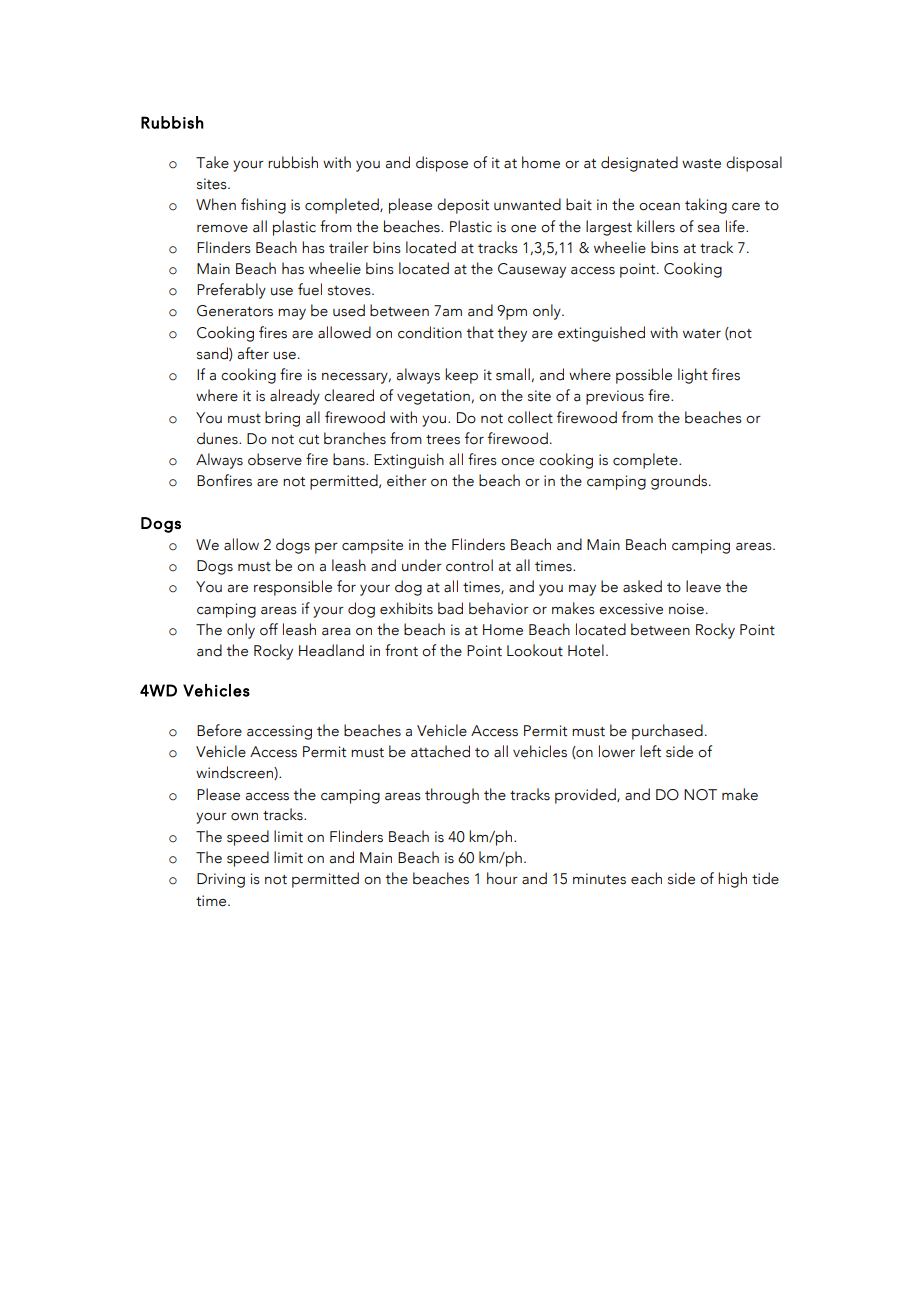 This image has width=924, height=1308. Describe the element at coordinates (275, 459) in the image. I see `observe` at that location.
